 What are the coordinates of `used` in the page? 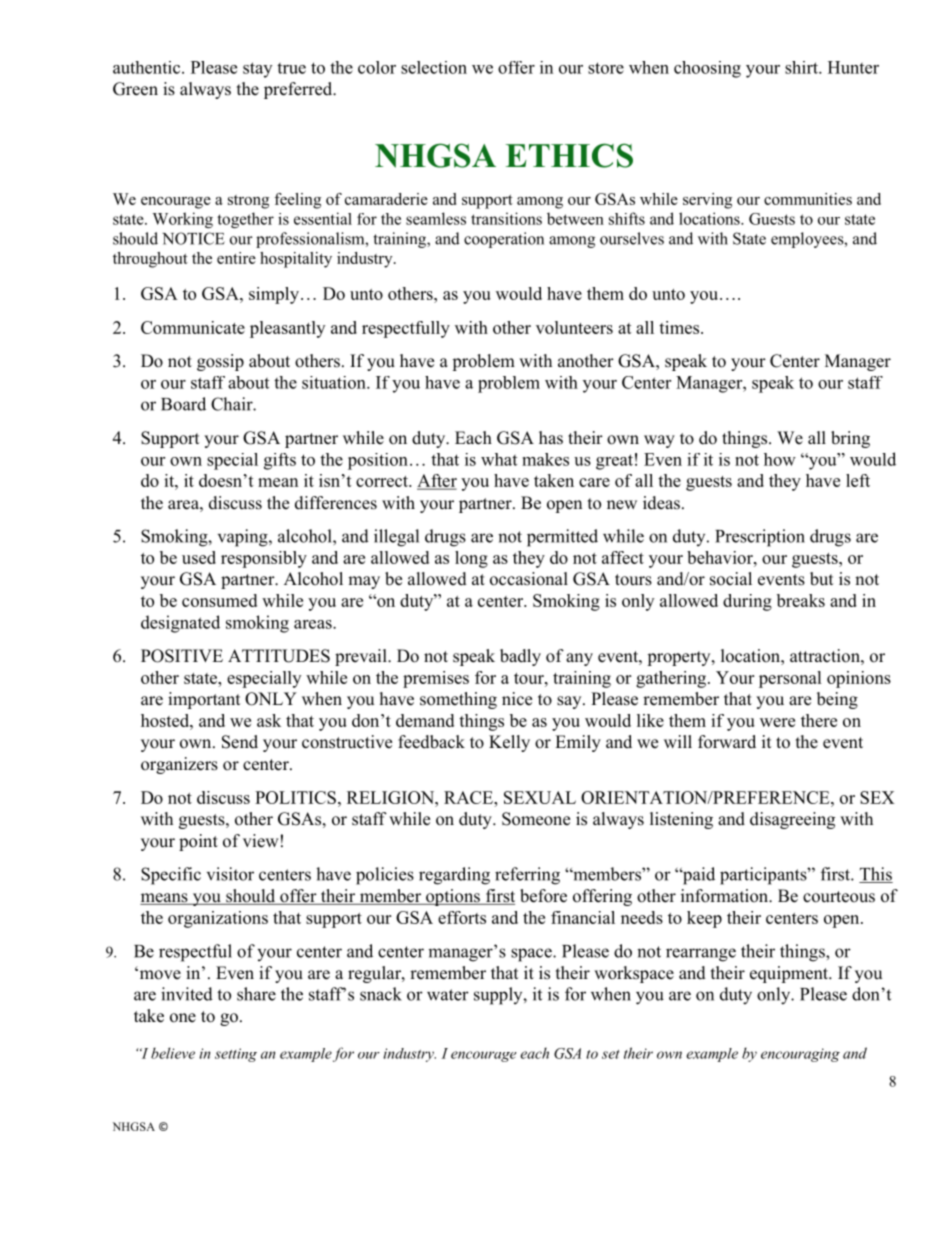 It's located at (199, 557).
